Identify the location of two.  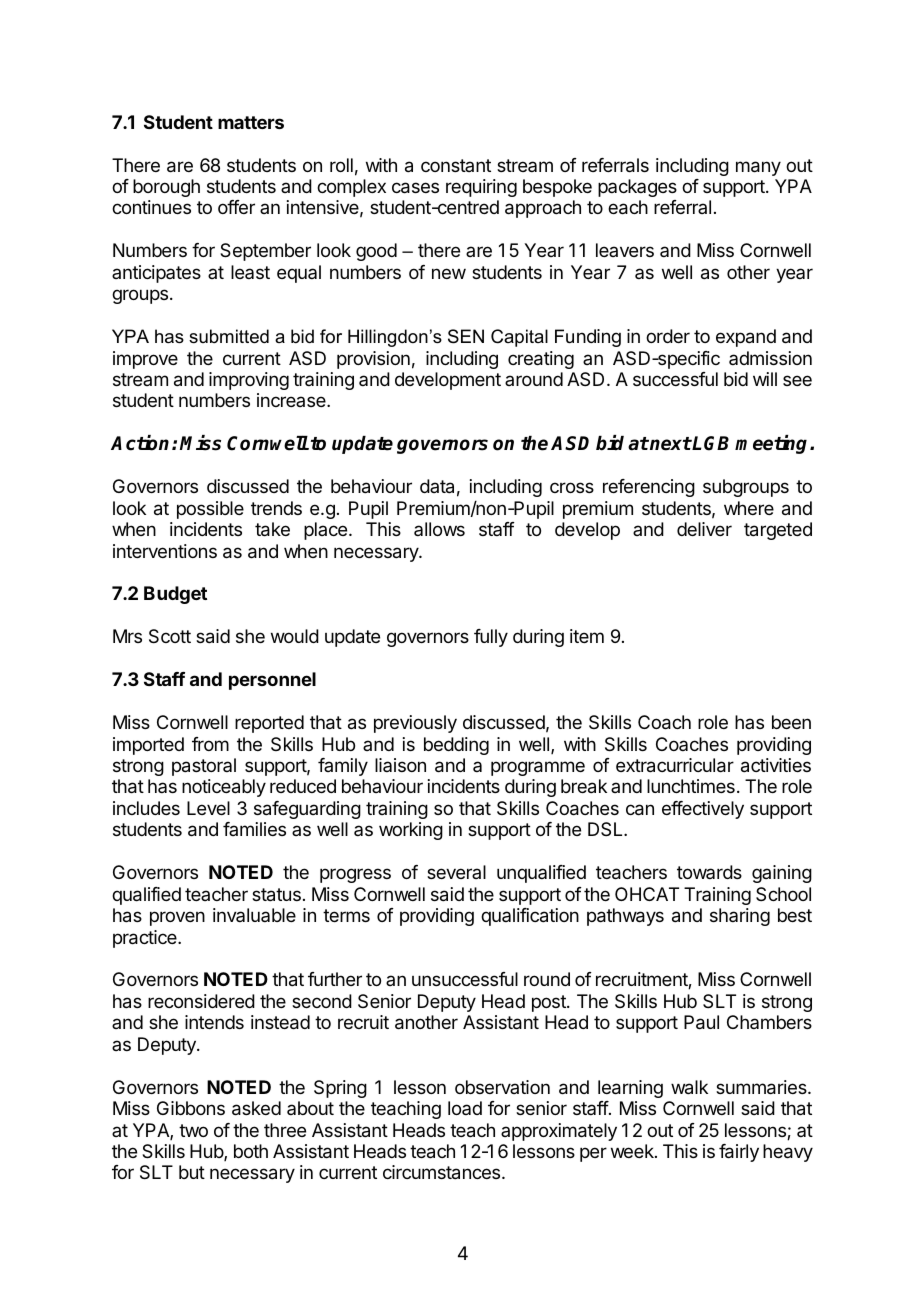
(193, 1130).
